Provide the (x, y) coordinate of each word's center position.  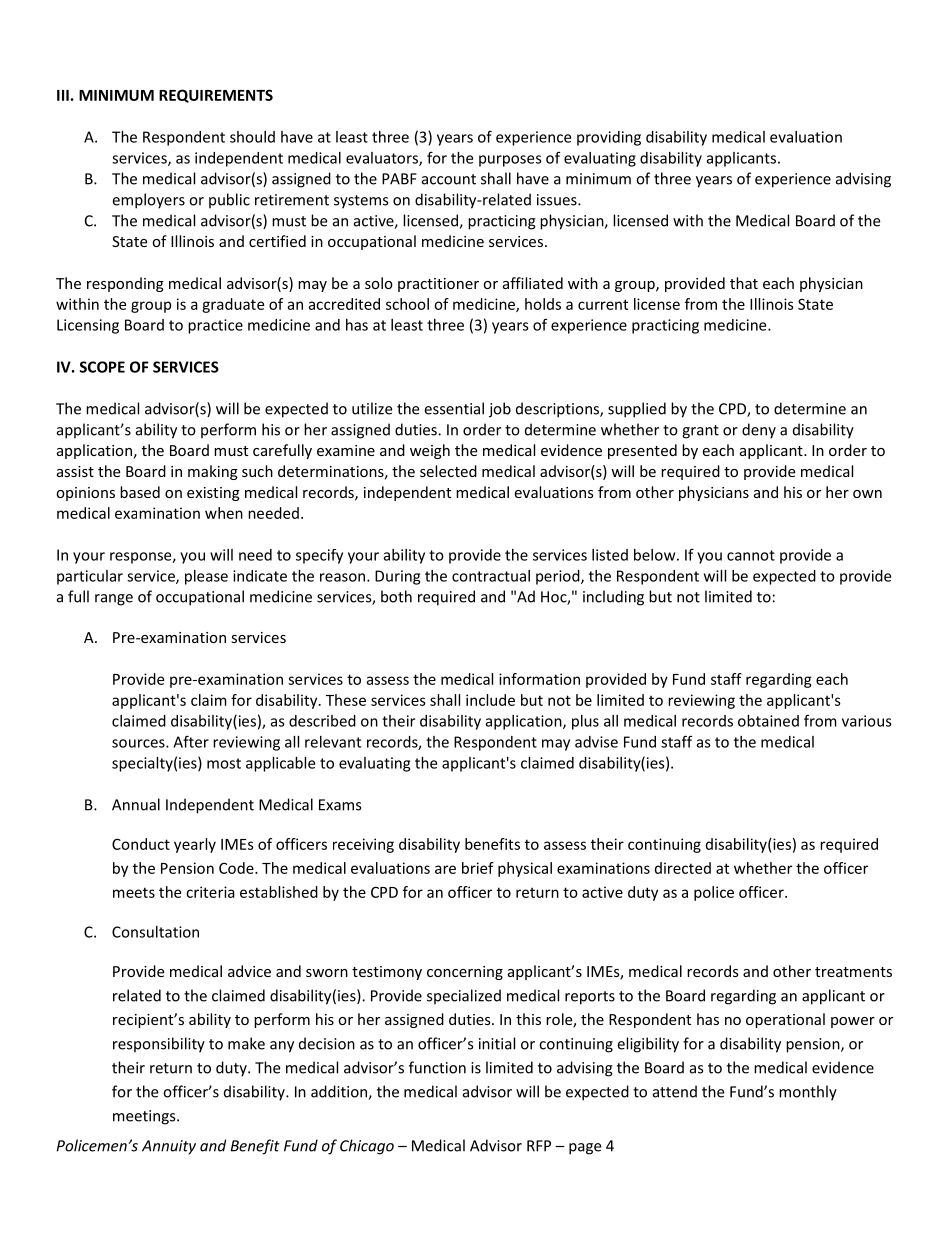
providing (609, 138)
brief (478, 868)
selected (448, 471)
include (490, 700)
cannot (751, 555)
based (140, 492)
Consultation (155, 932)
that (744, 283)
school (407, 304)
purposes (510, 161)
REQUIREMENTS (216, 96)
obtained (768, 721)
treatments (853, 972)
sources (139, 743)
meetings (145, 1117)
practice (215, 326)
